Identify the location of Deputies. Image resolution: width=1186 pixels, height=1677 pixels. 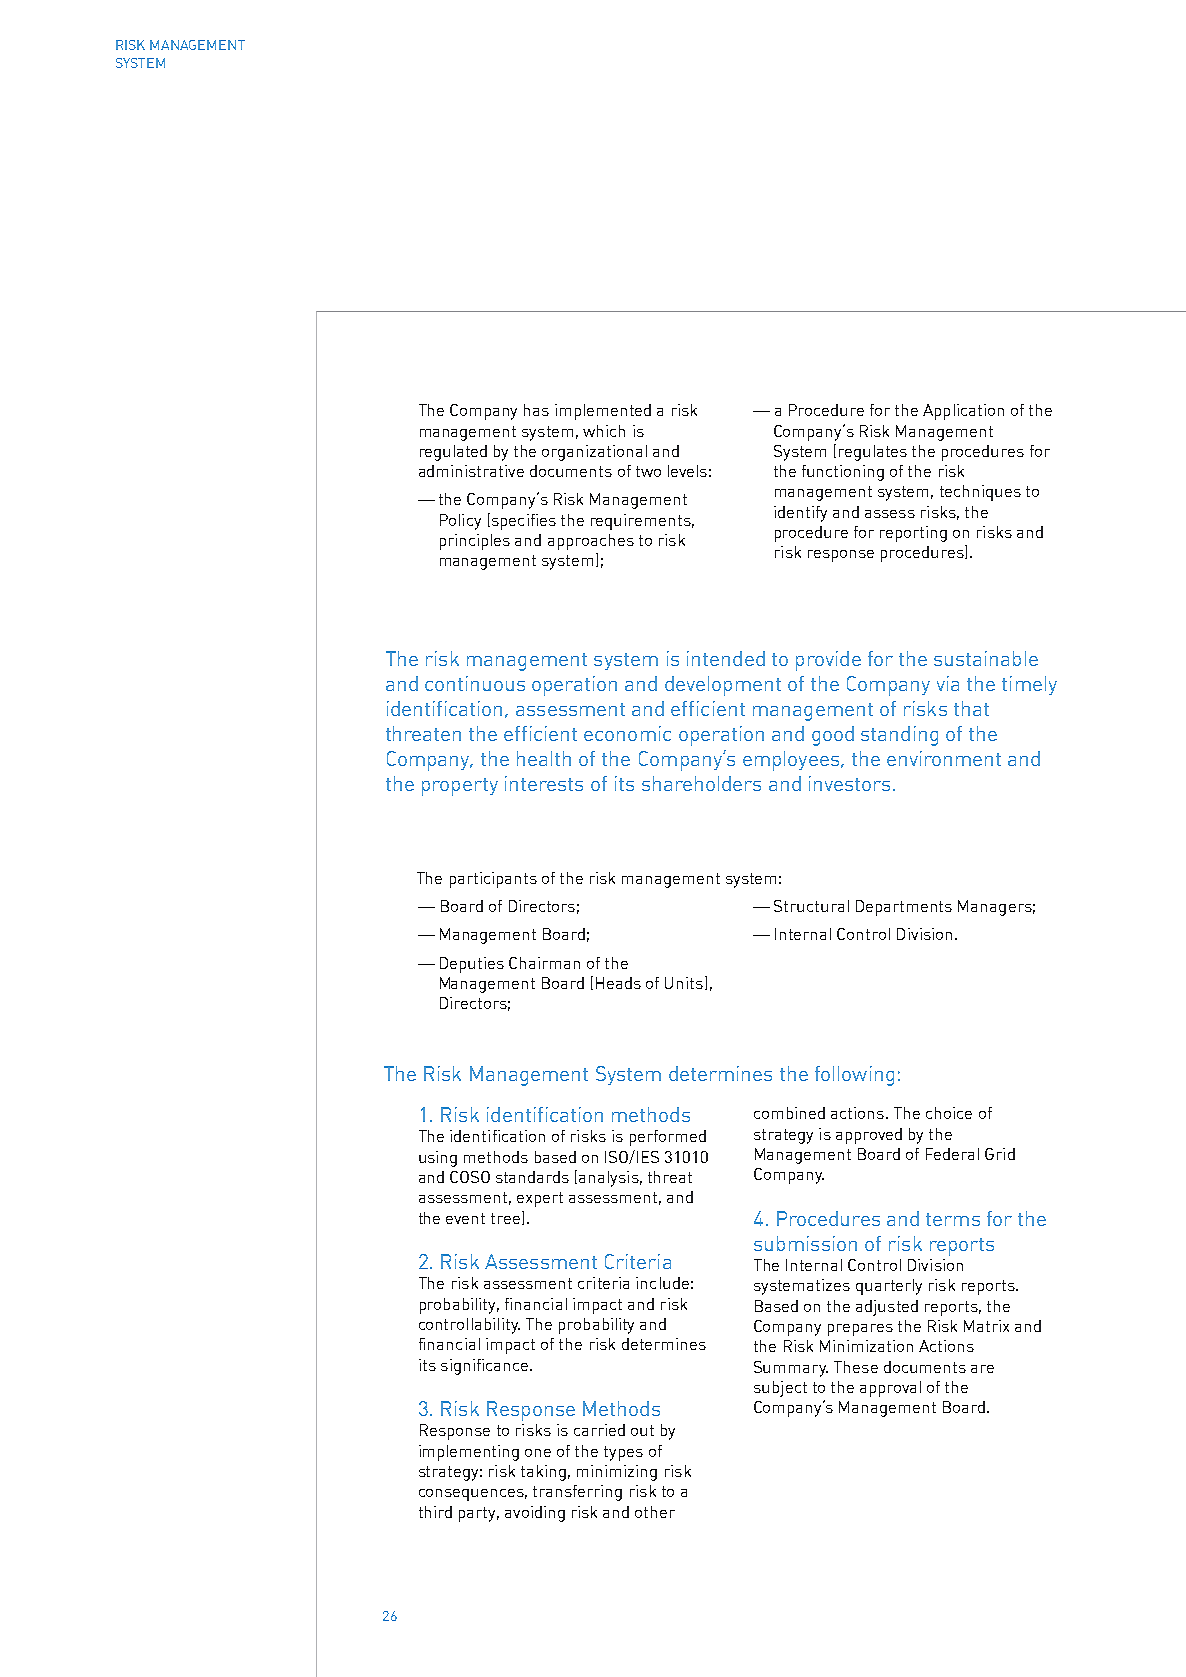
(472, 965).
